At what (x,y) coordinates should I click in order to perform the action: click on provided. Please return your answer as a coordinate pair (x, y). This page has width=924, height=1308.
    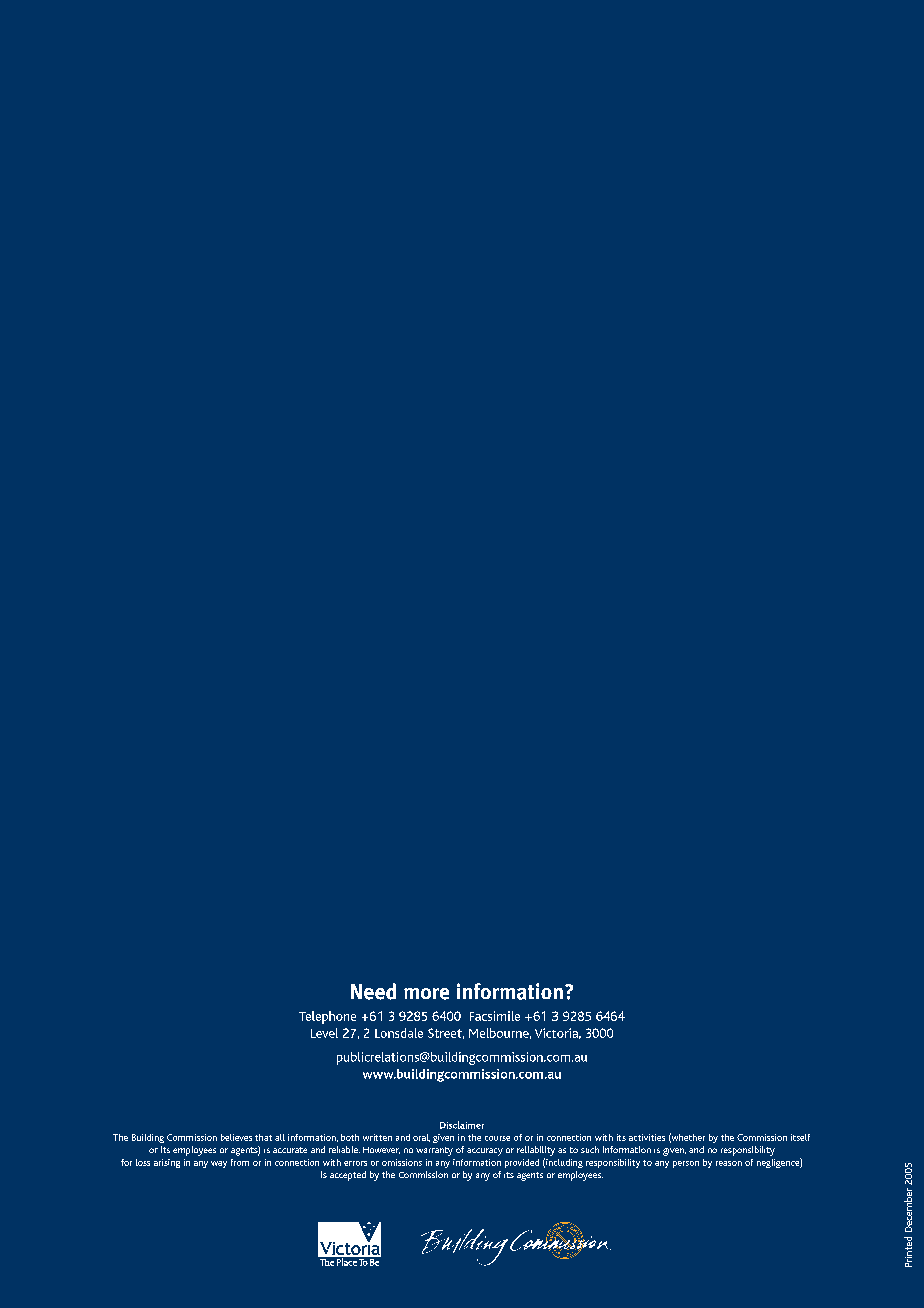
    Looking at the image, I should click on (522, 1163).
